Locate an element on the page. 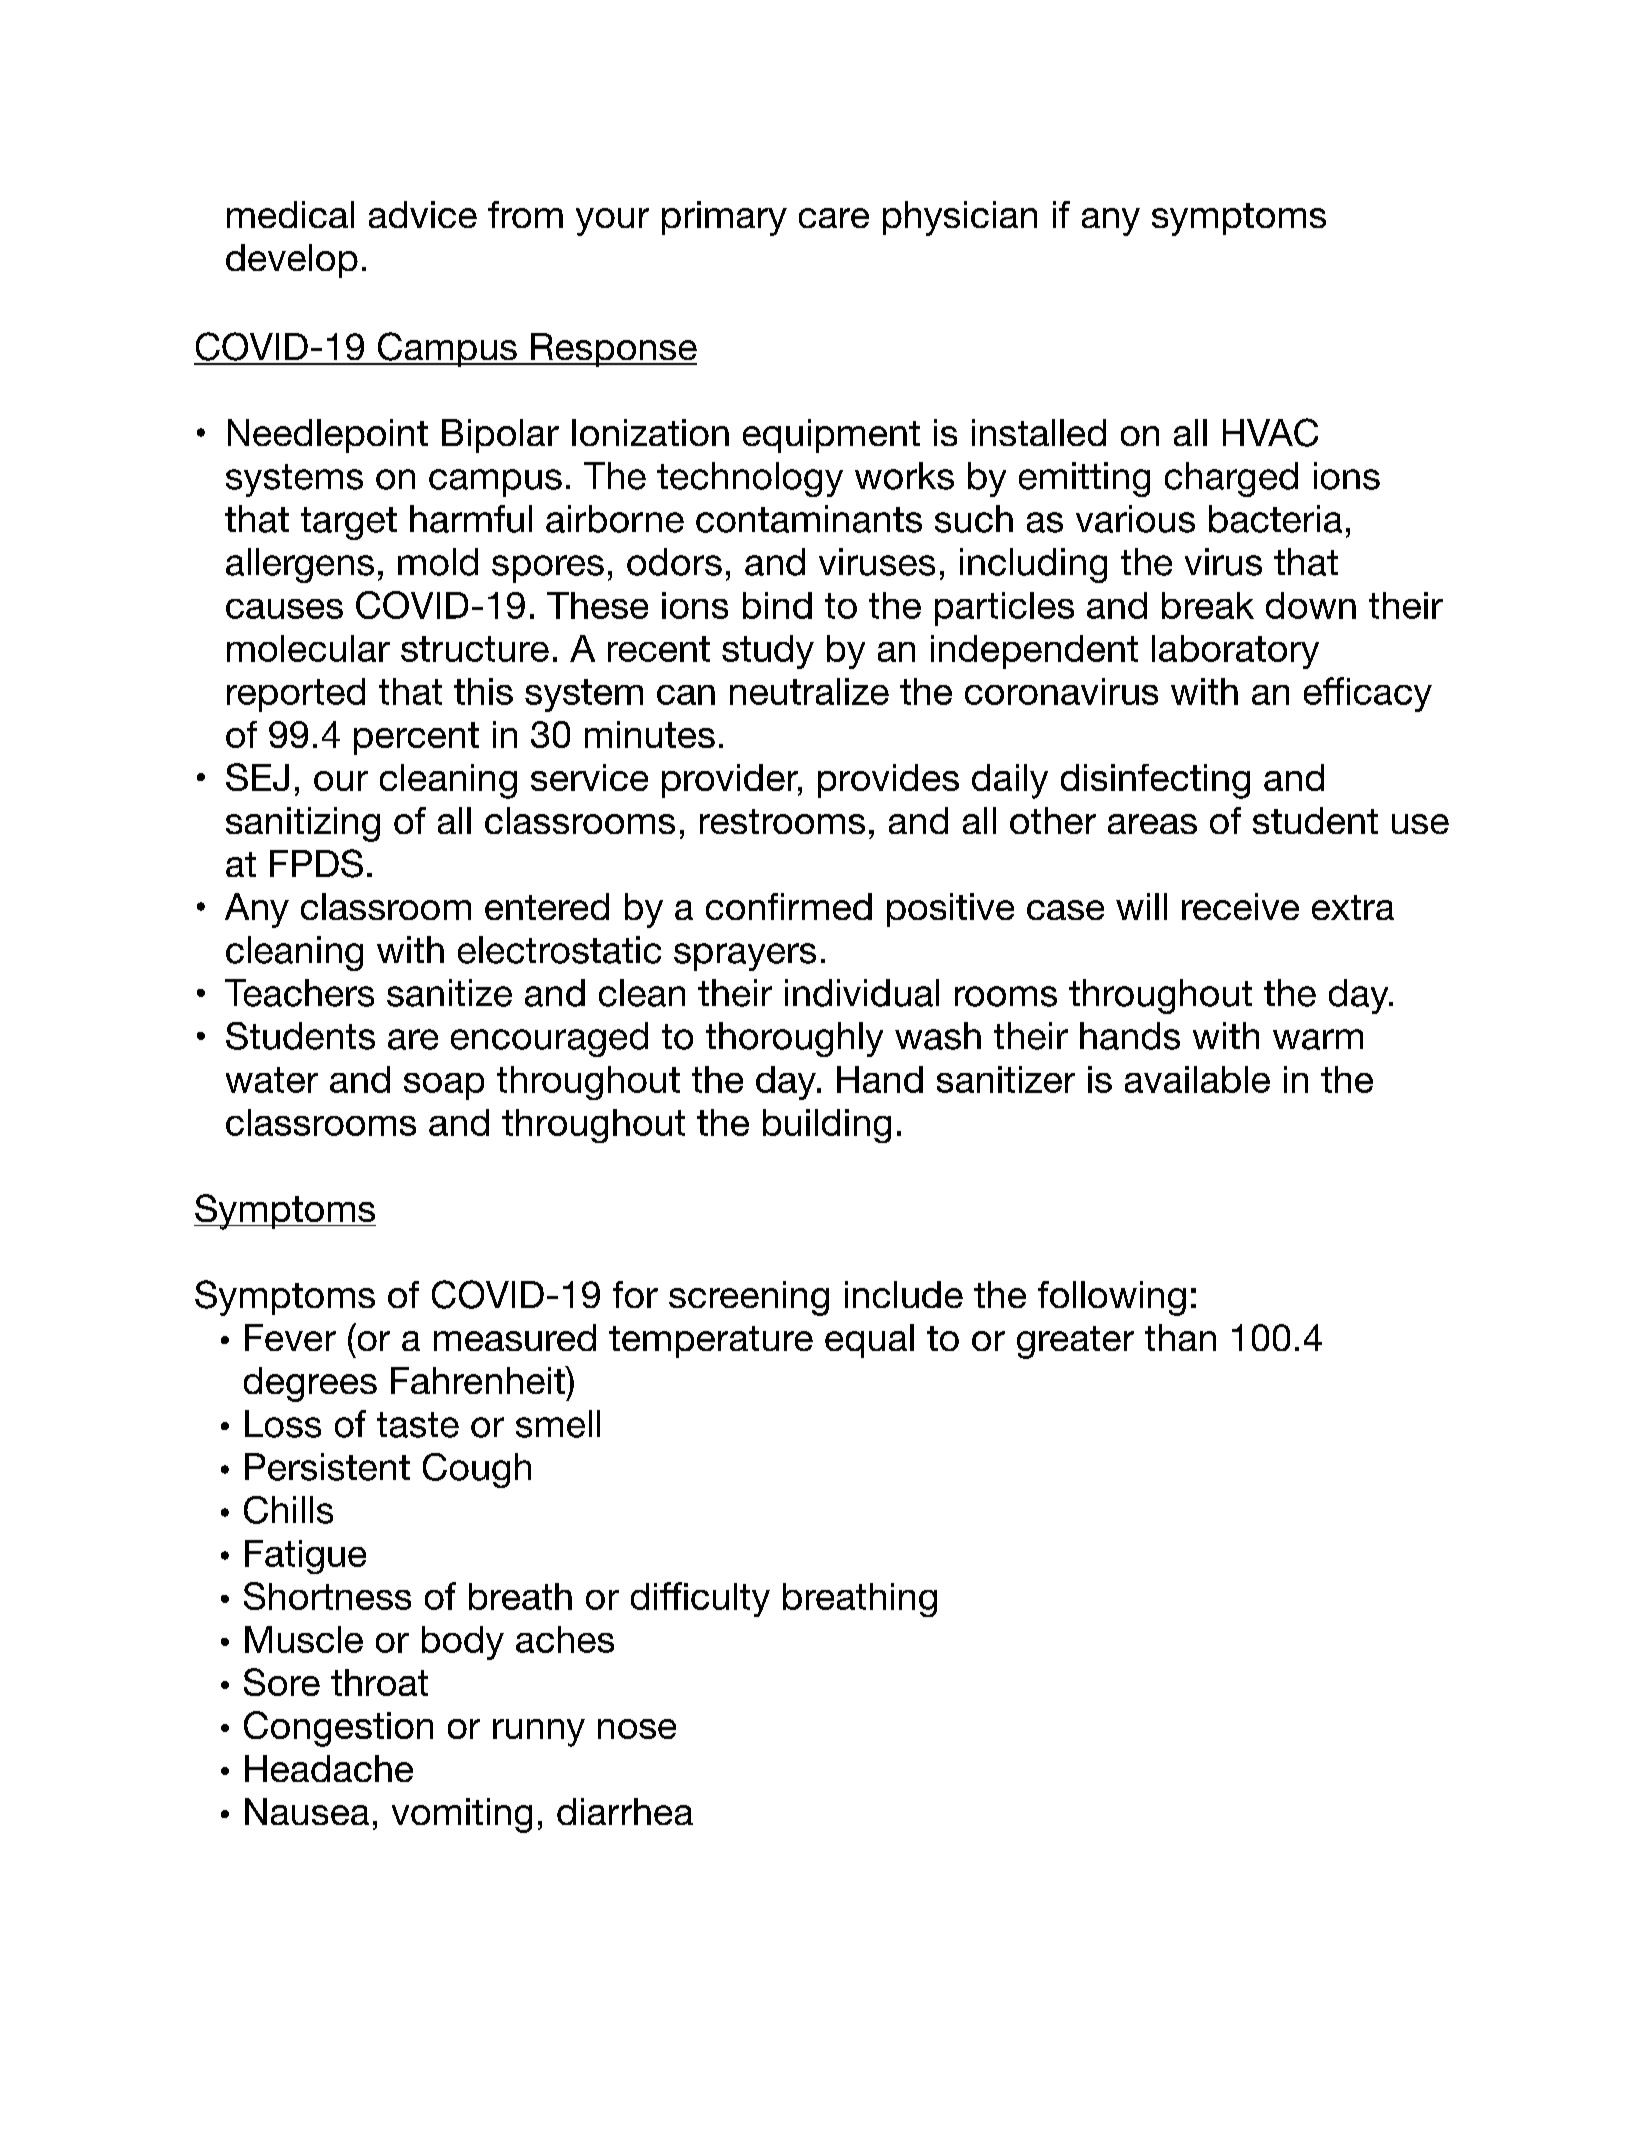 This document has height=2133, width=1648. laboratory is located at coordinates (1235, 652).
